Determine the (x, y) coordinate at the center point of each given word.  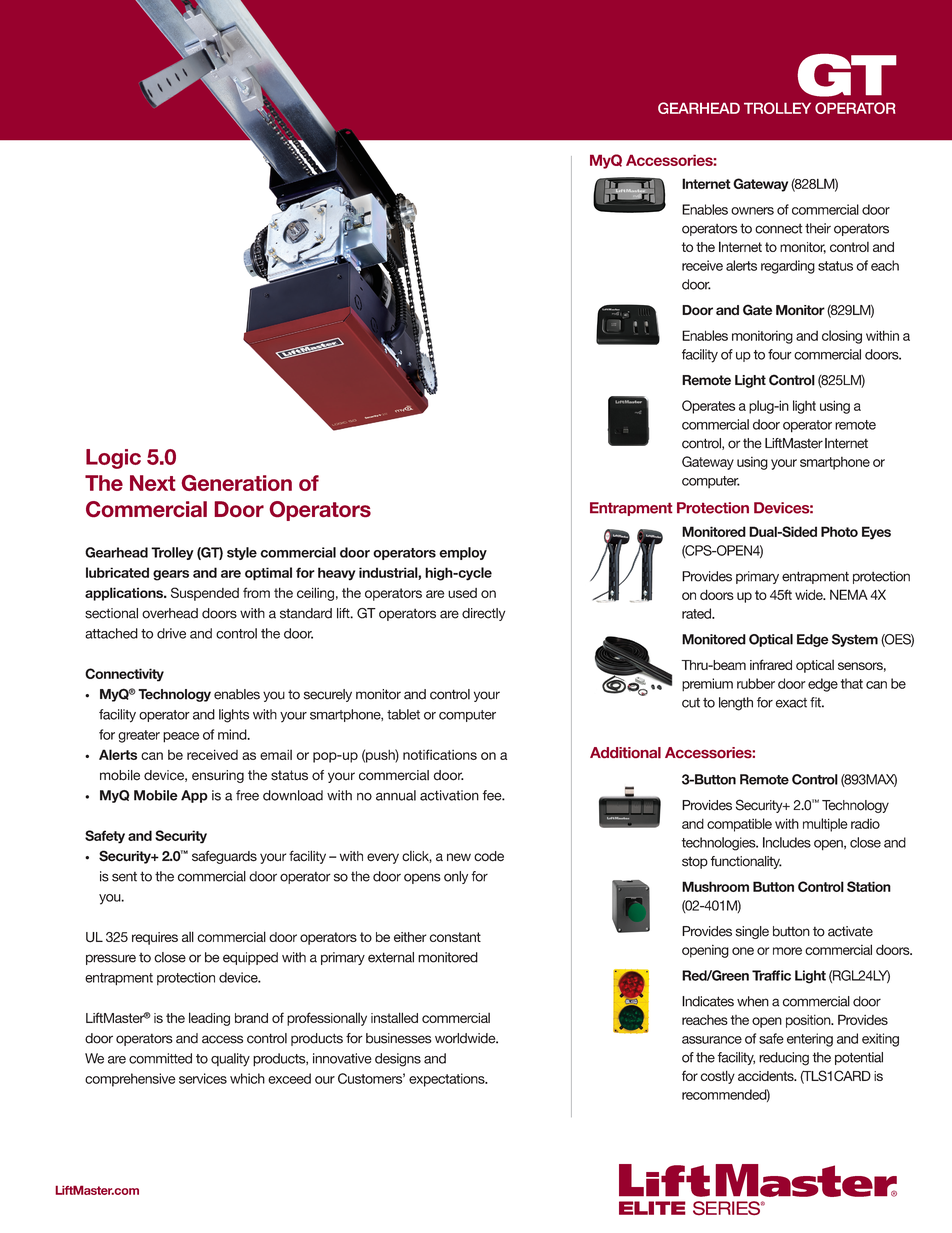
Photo (839, 531)
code (489, 856)
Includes (787, 842)
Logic (113, 459)
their (818, 228)
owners (752, 211)
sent (124, 877)
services (203, 1078)
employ (463, 553)
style (242, 553)
